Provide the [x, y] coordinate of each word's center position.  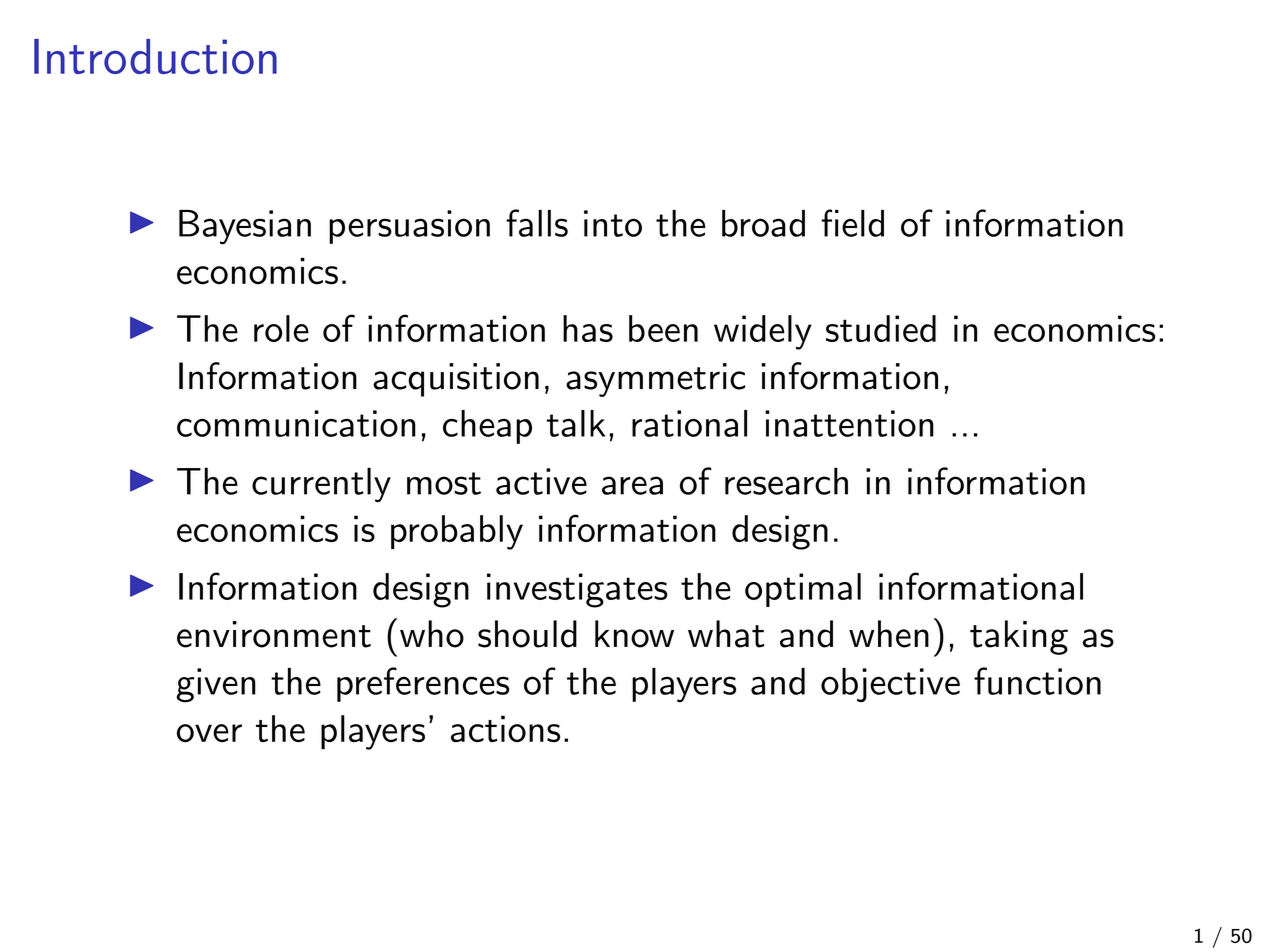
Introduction [155, 56]
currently [321, 484]
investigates [577, 590]
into [613, 223]
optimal [803, 590]
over [209, 733]
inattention [849, 423]
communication [296, 423]
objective [890, 685]
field [852, 223]
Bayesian [245, 227]
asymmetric [655, 380]
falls [537, 223]
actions [505, 729]
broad [763, 223]
